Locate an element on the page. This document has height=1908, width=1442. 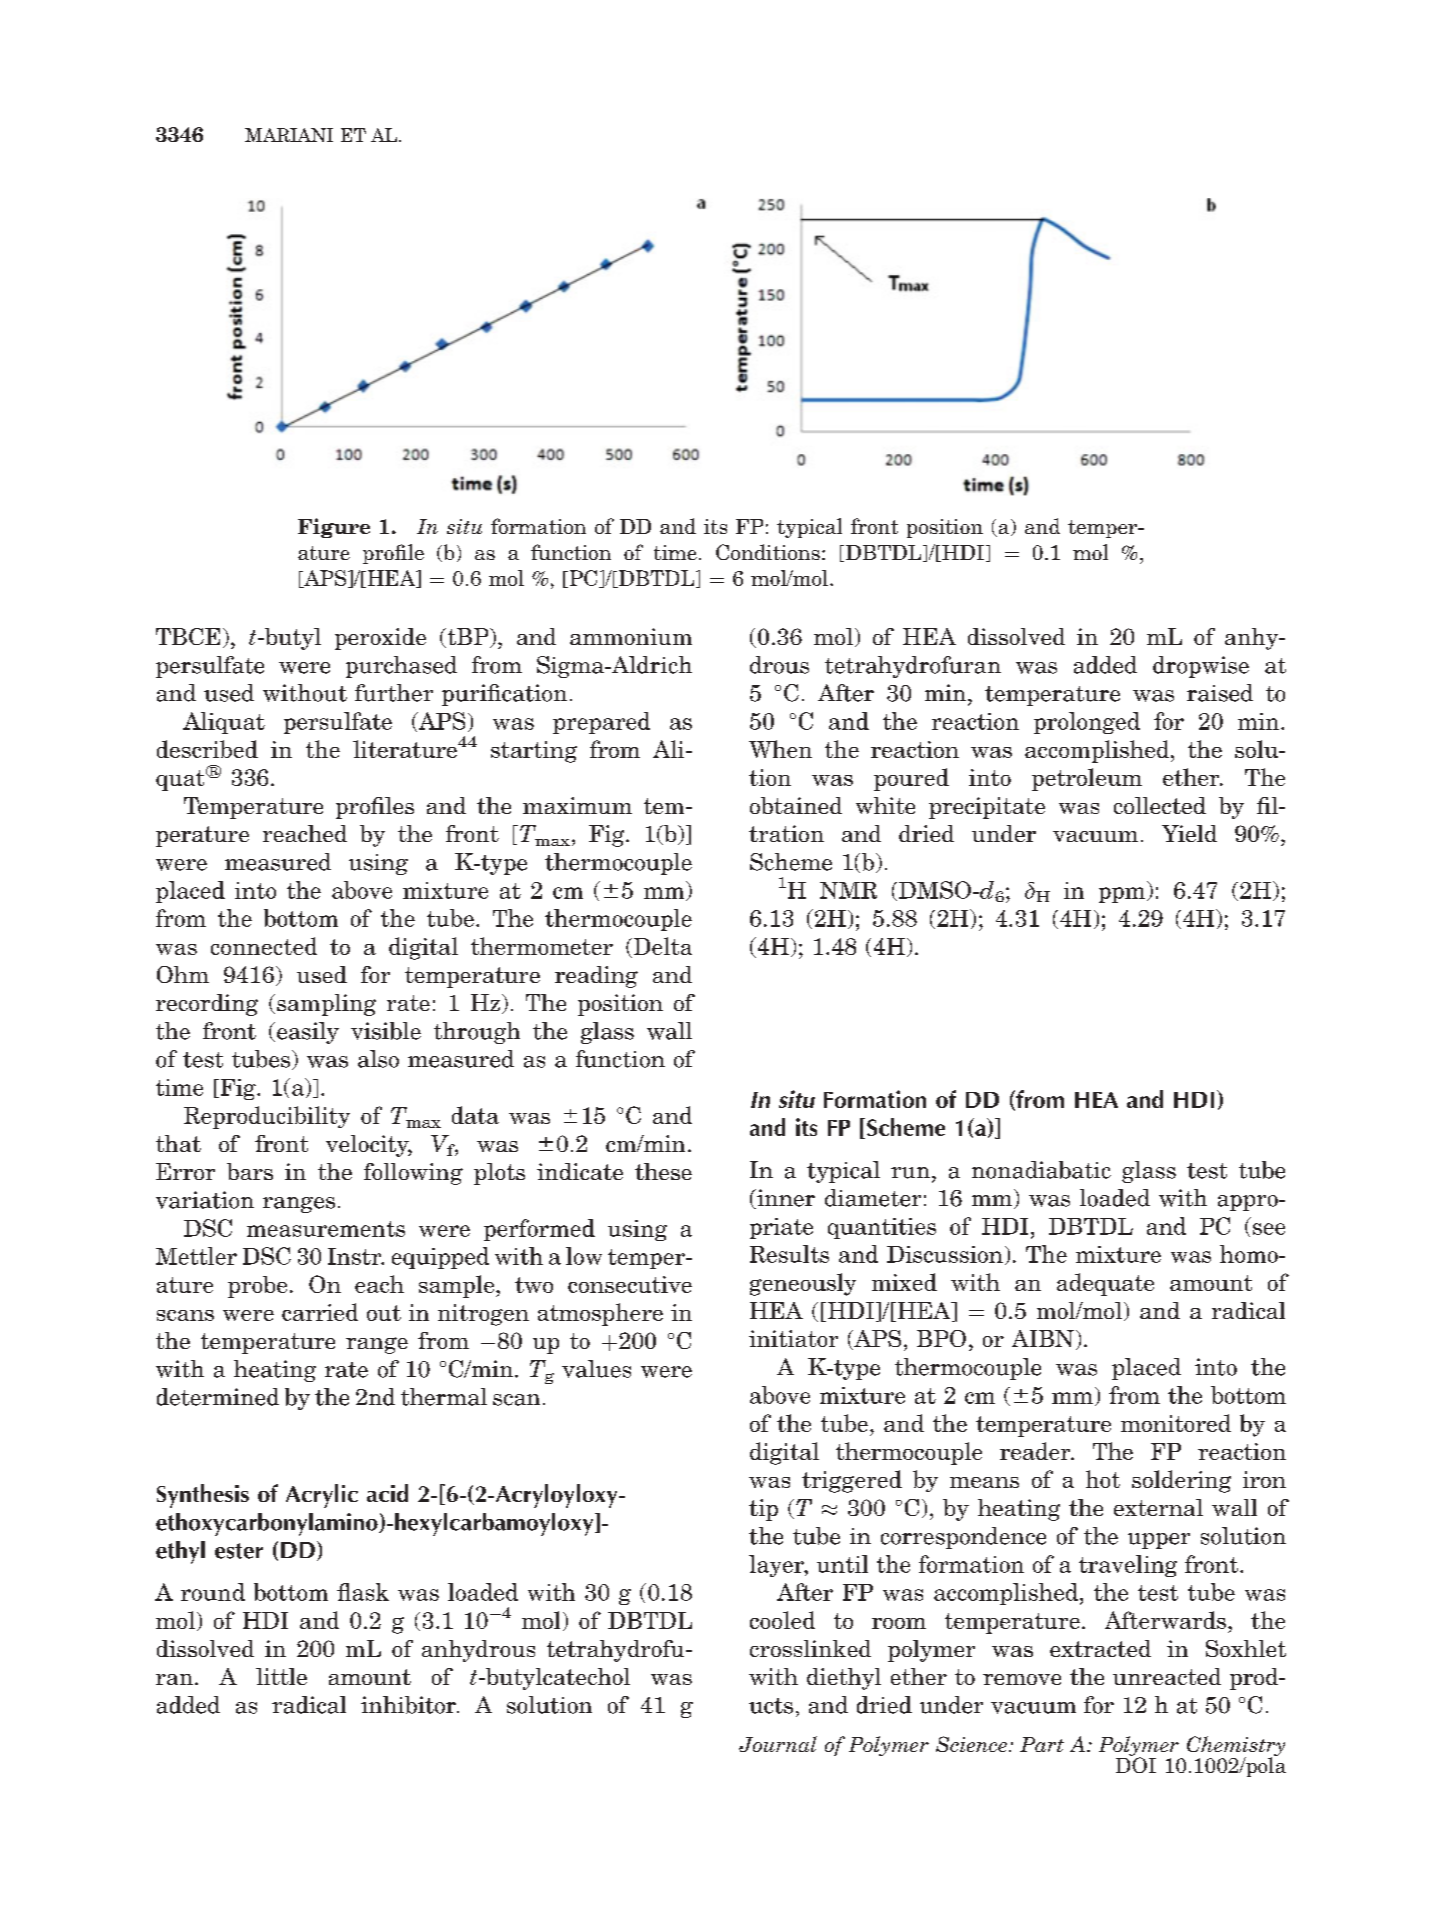
Delta is located at coordinates (661, 947).
